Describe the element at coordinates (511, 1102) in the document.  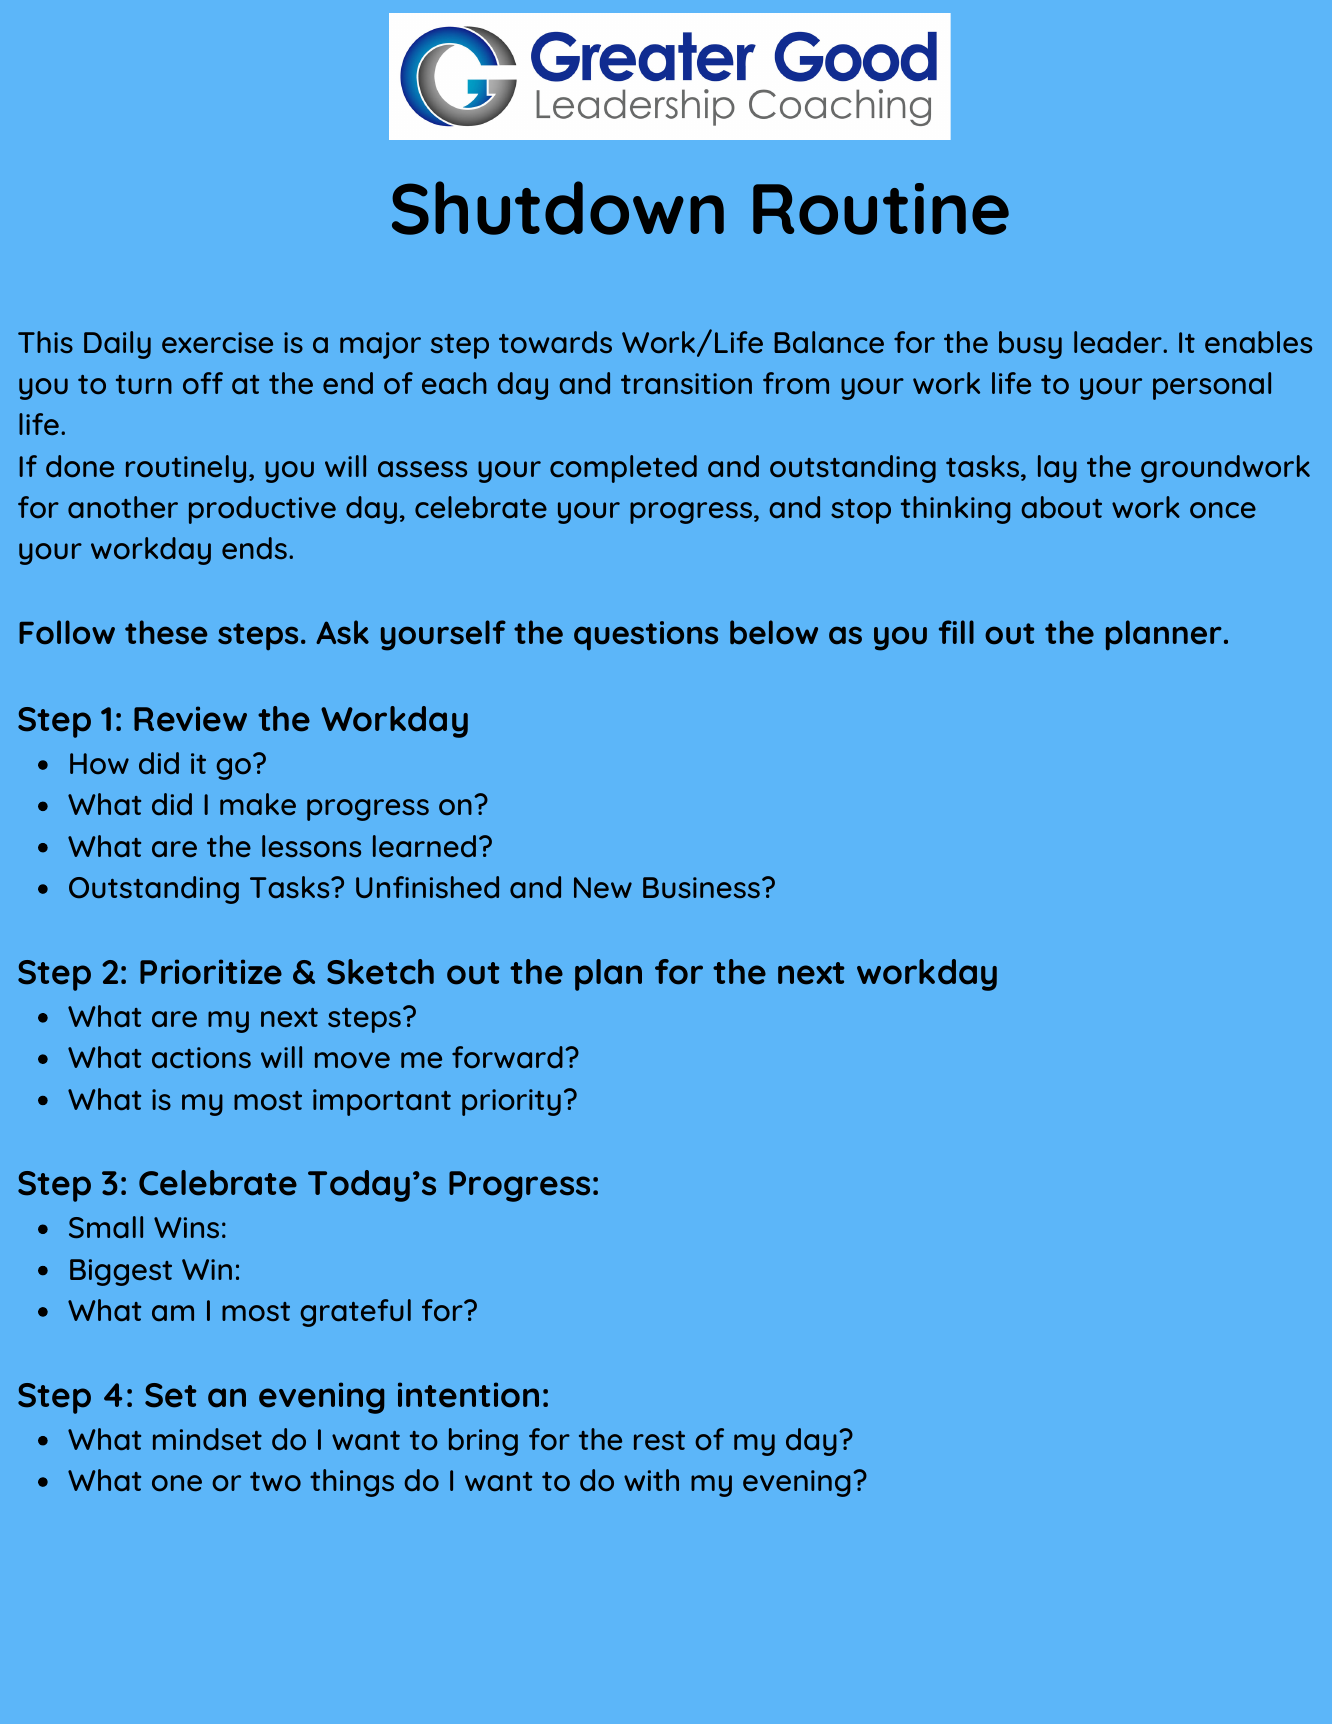
I see `priority` at that location.
